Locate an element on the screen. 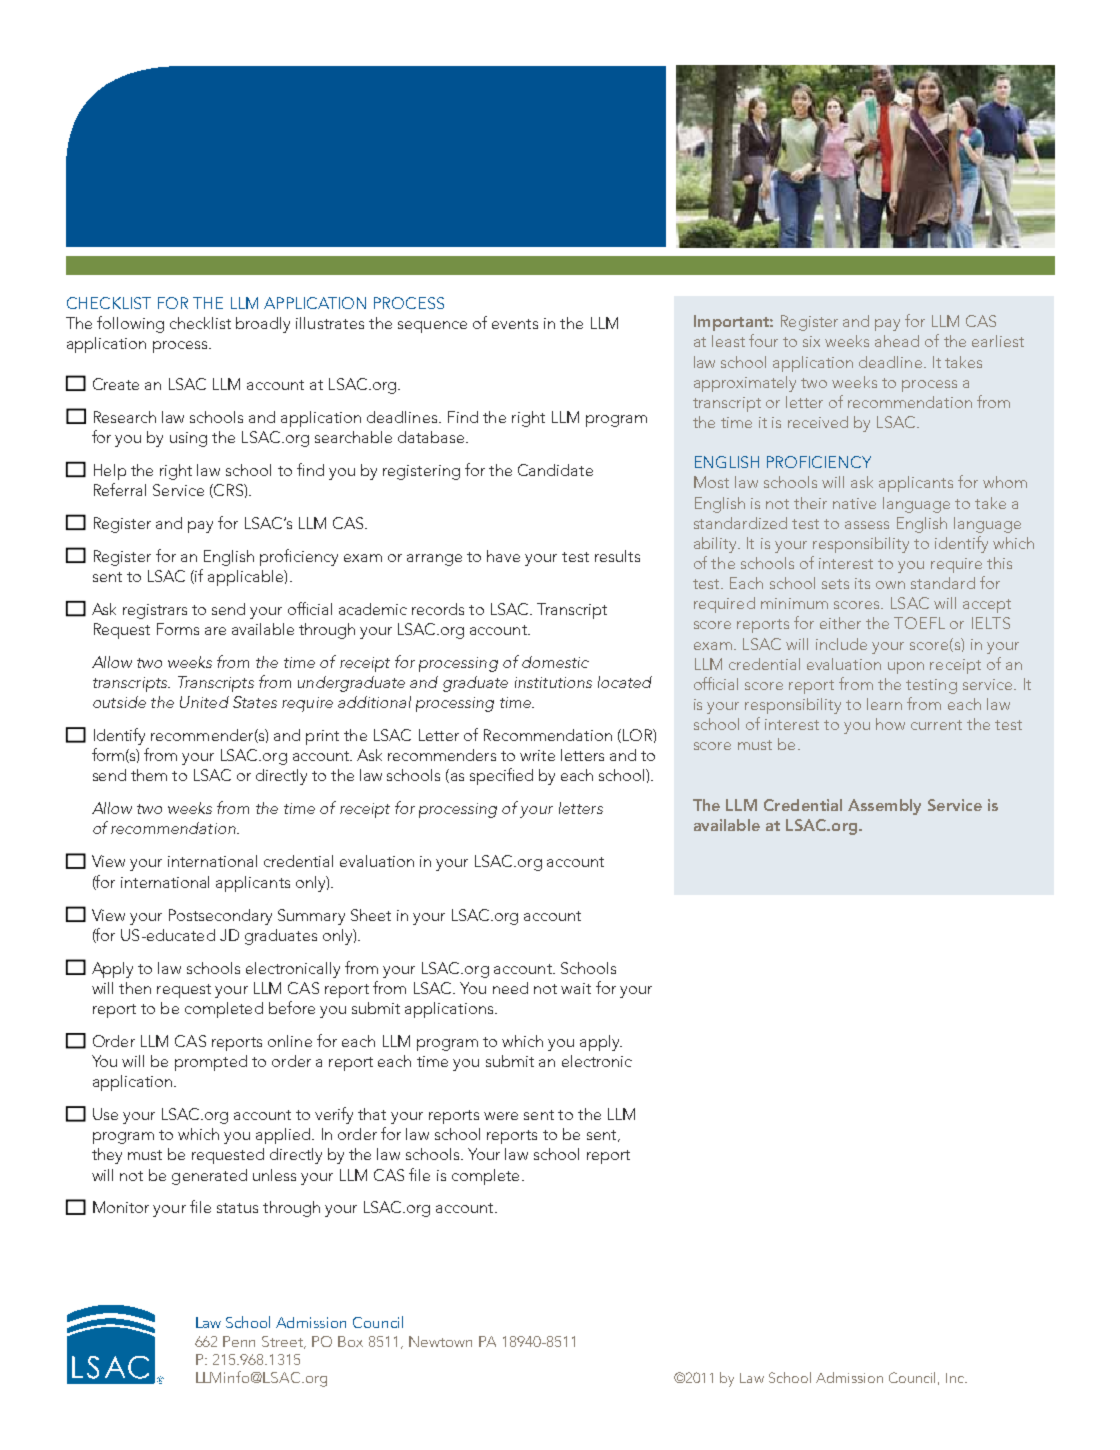 This screenshot has height=1450, width=1120. upon is located at coordinates (906, 668).
